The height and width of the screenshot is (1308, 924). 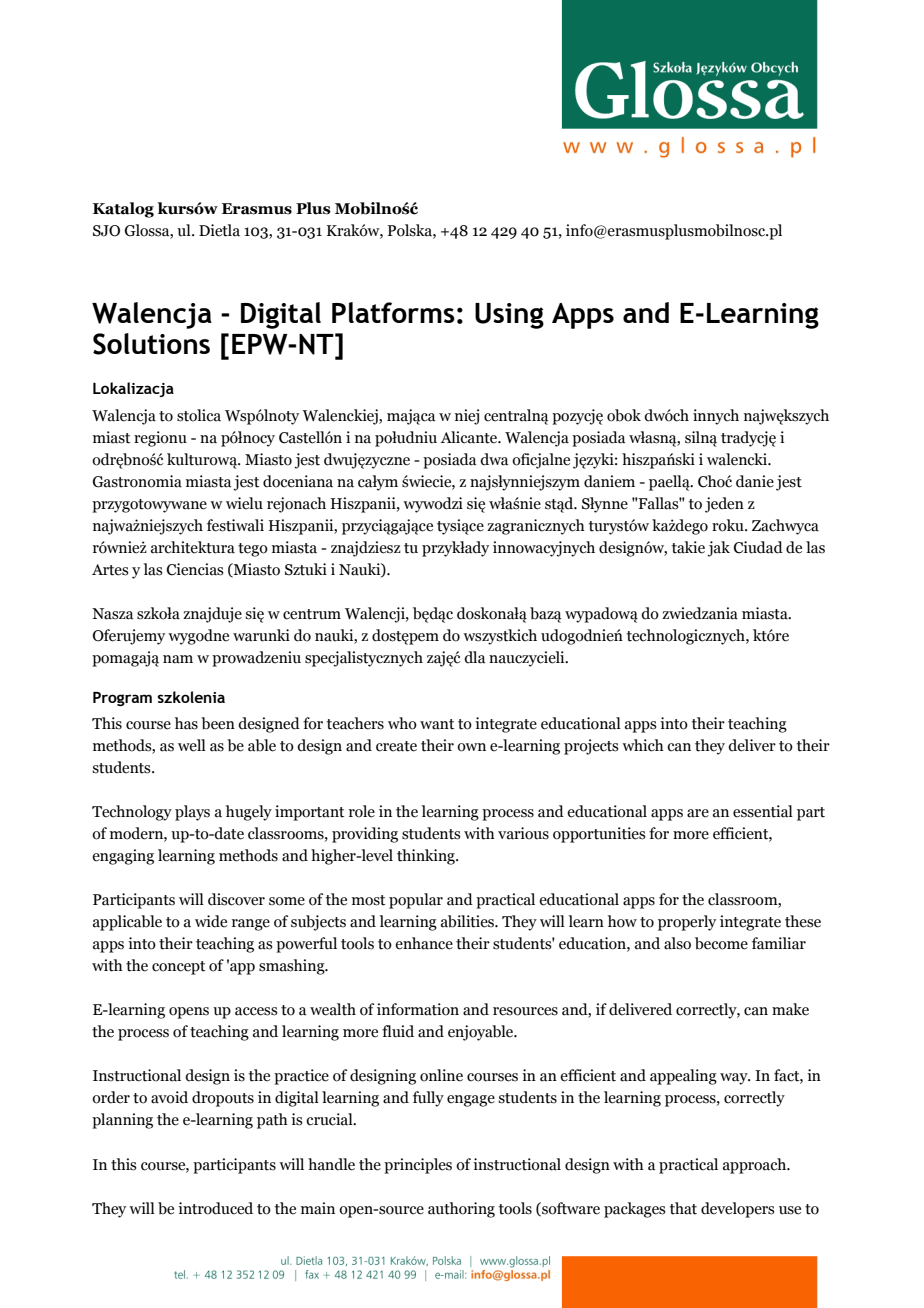 What do you see at coordinates (729, 525) in the screenshot?
I see `roku` at bounding box center [729, 525].
